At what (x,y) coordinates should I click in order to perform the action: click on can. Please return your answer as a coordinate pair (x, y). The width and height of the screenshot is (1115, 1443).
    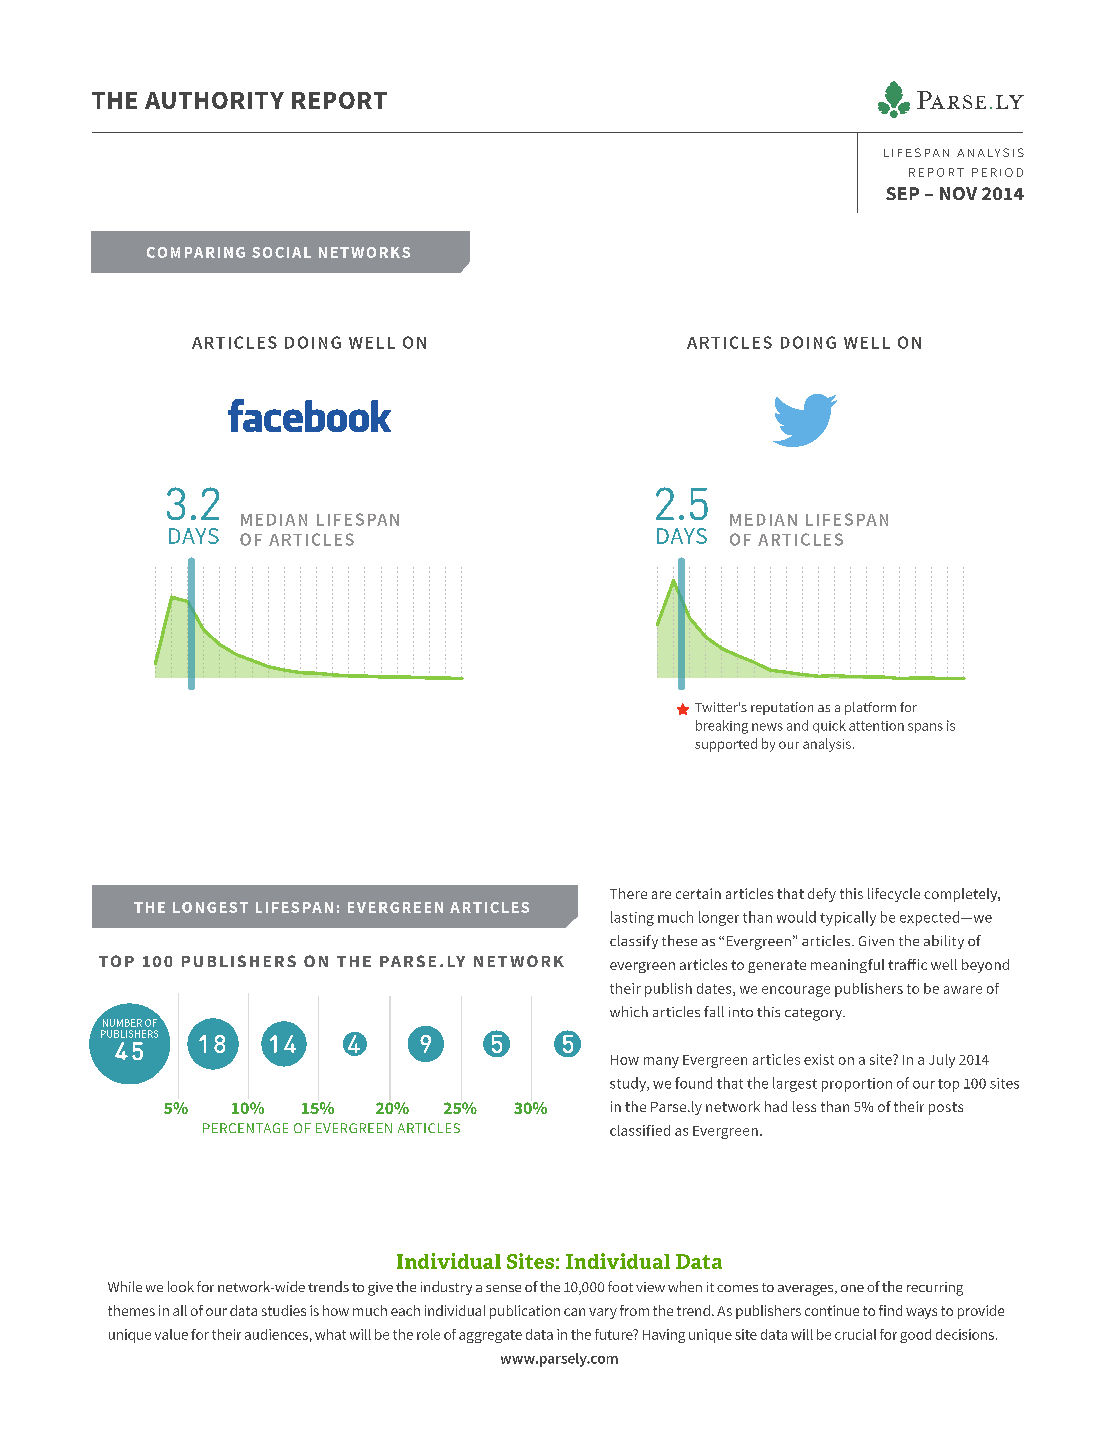
    Looking at the image, I should click on (574, 1312).
